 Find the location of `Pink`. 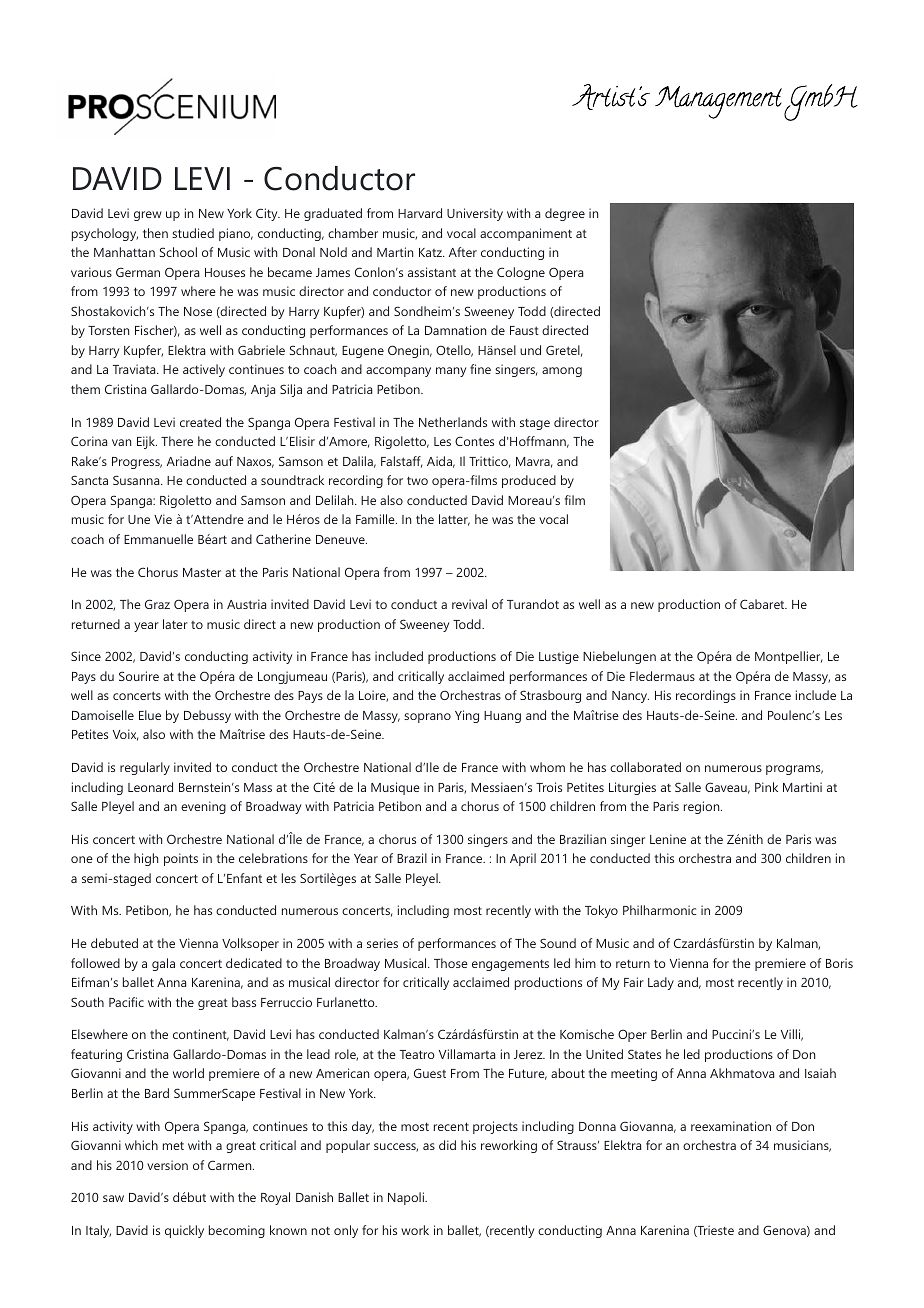

Pink is located at coordinates (766, 787).
